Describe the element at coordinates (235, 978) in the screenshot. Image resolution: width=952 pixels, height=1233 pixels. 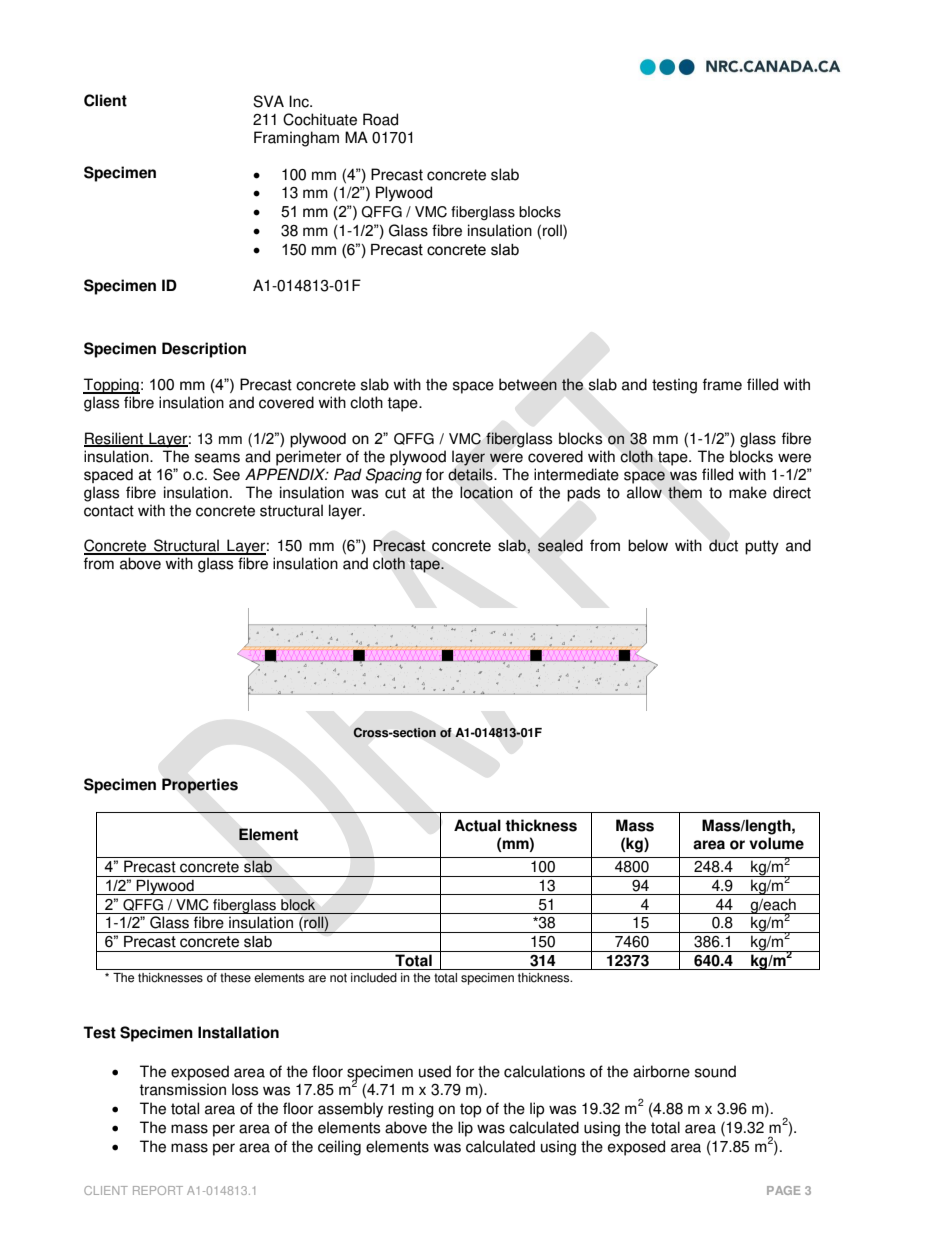
I see `these` at that location.
